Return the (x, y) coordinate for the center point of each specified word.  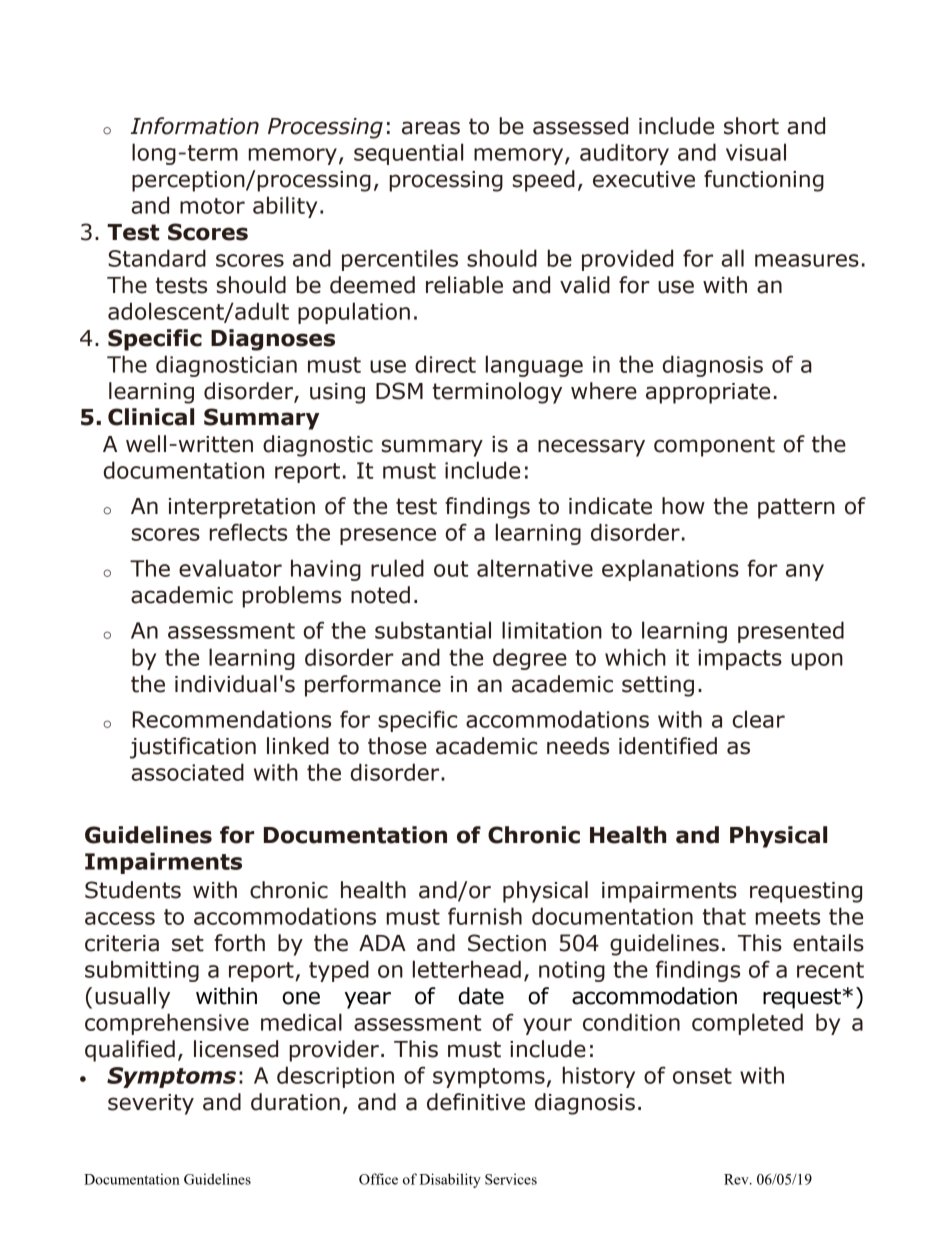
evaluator (230, 568)
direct (445, 364)
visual (756, 152)
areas (431, 128)
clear (758, 719)
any (805, 572)
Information (195, 126)
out (451, 569)
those (397, 746)
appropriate (708, 393)
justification (193, 748)
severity (151, 1104)
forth (239, 943)
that (724, 916)
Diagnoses (273, 340)
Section (507, 943)
